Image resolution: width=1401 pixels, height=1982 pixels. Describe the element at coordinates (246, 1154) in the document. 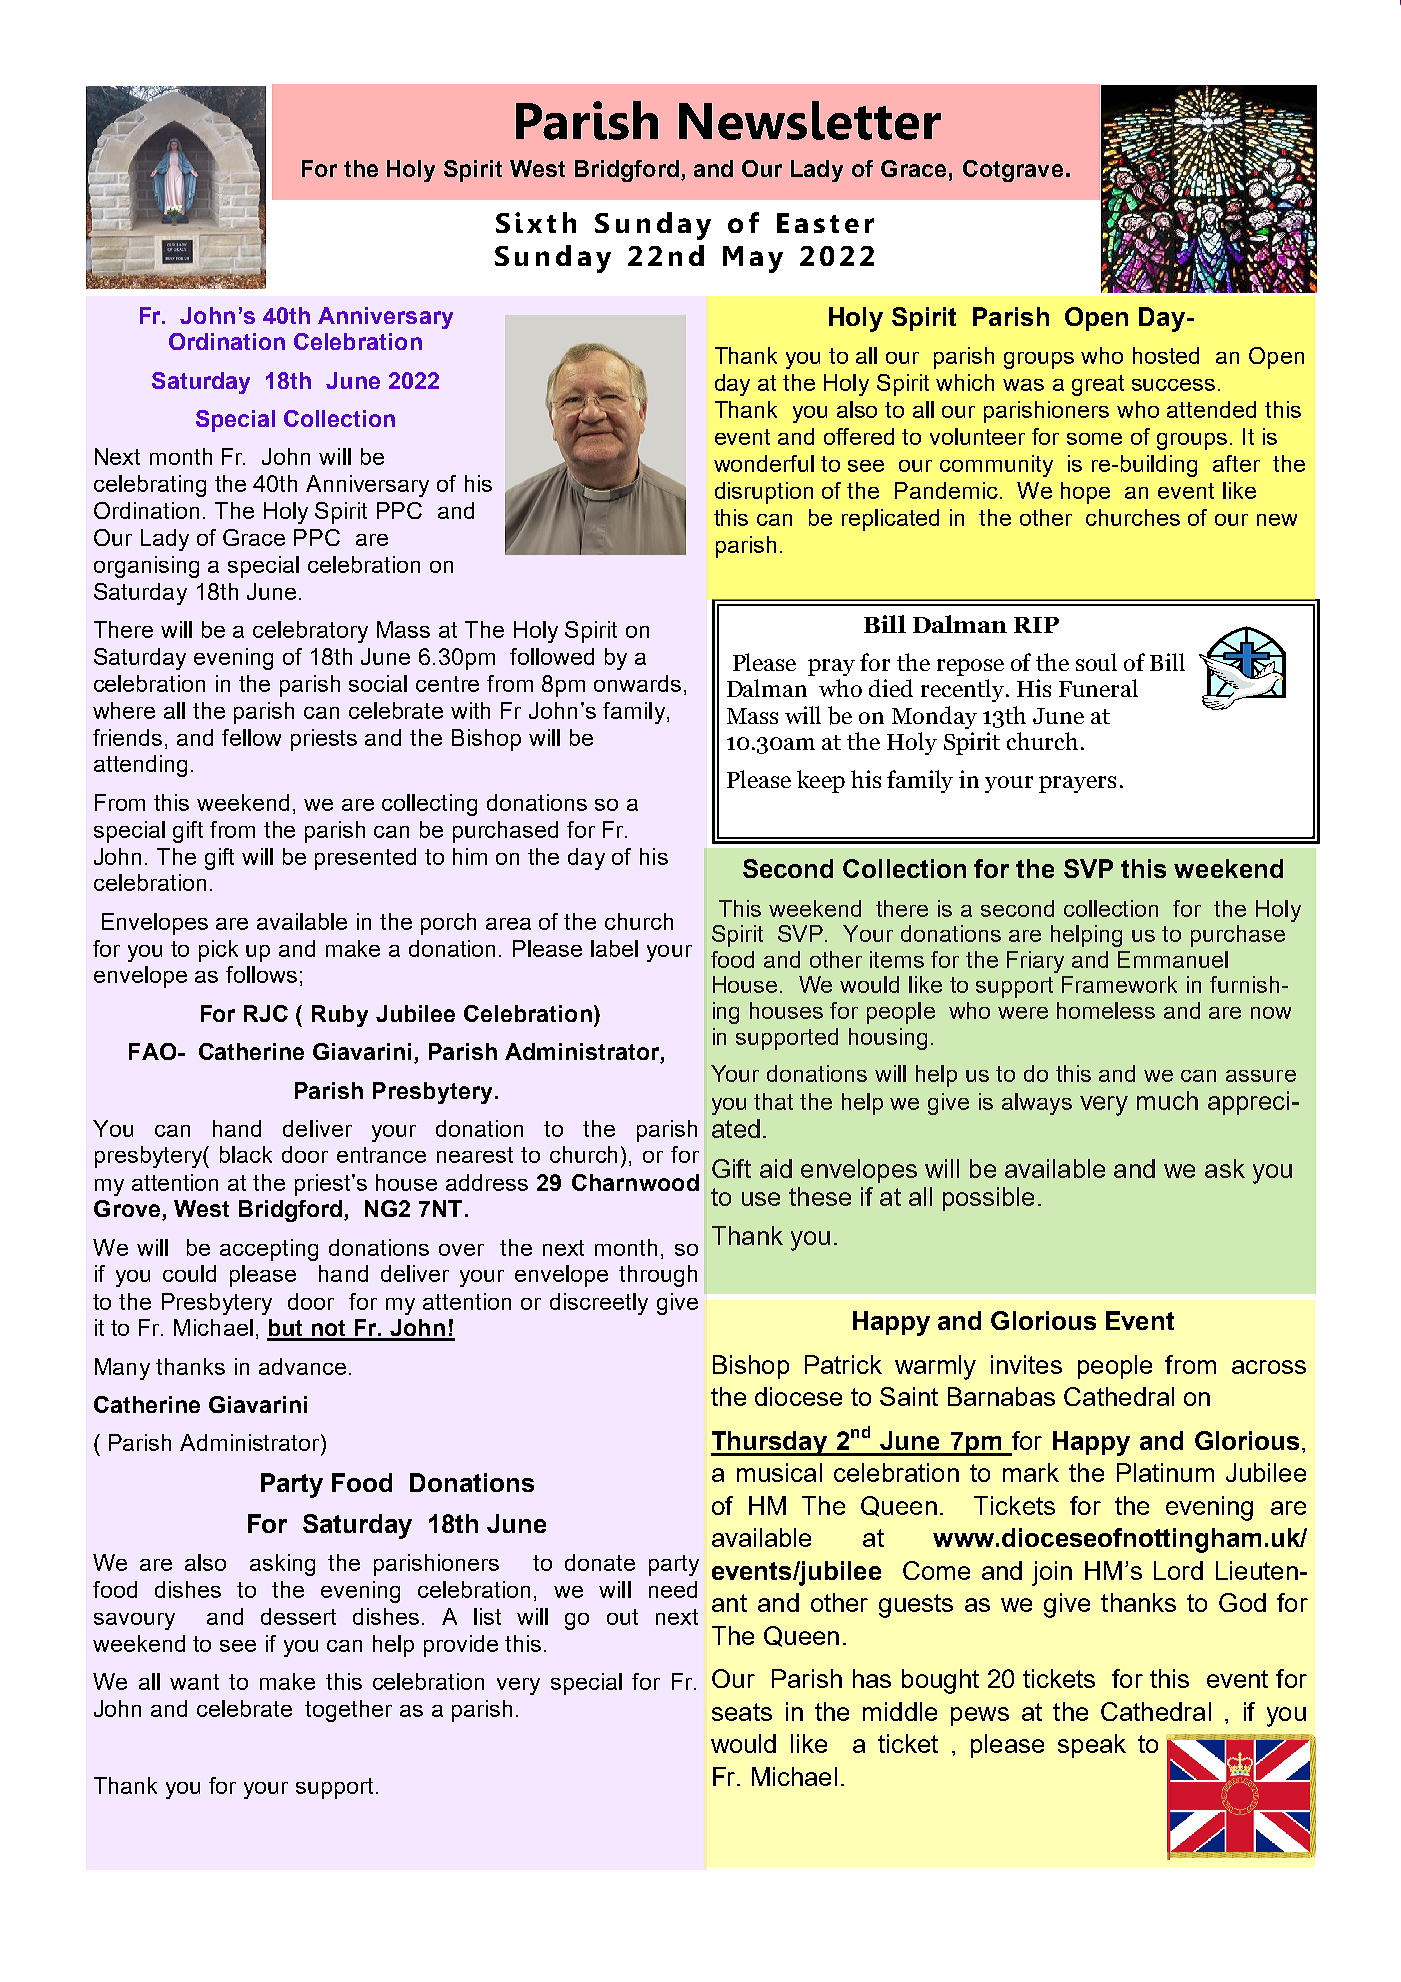

I see `black` at that location.
